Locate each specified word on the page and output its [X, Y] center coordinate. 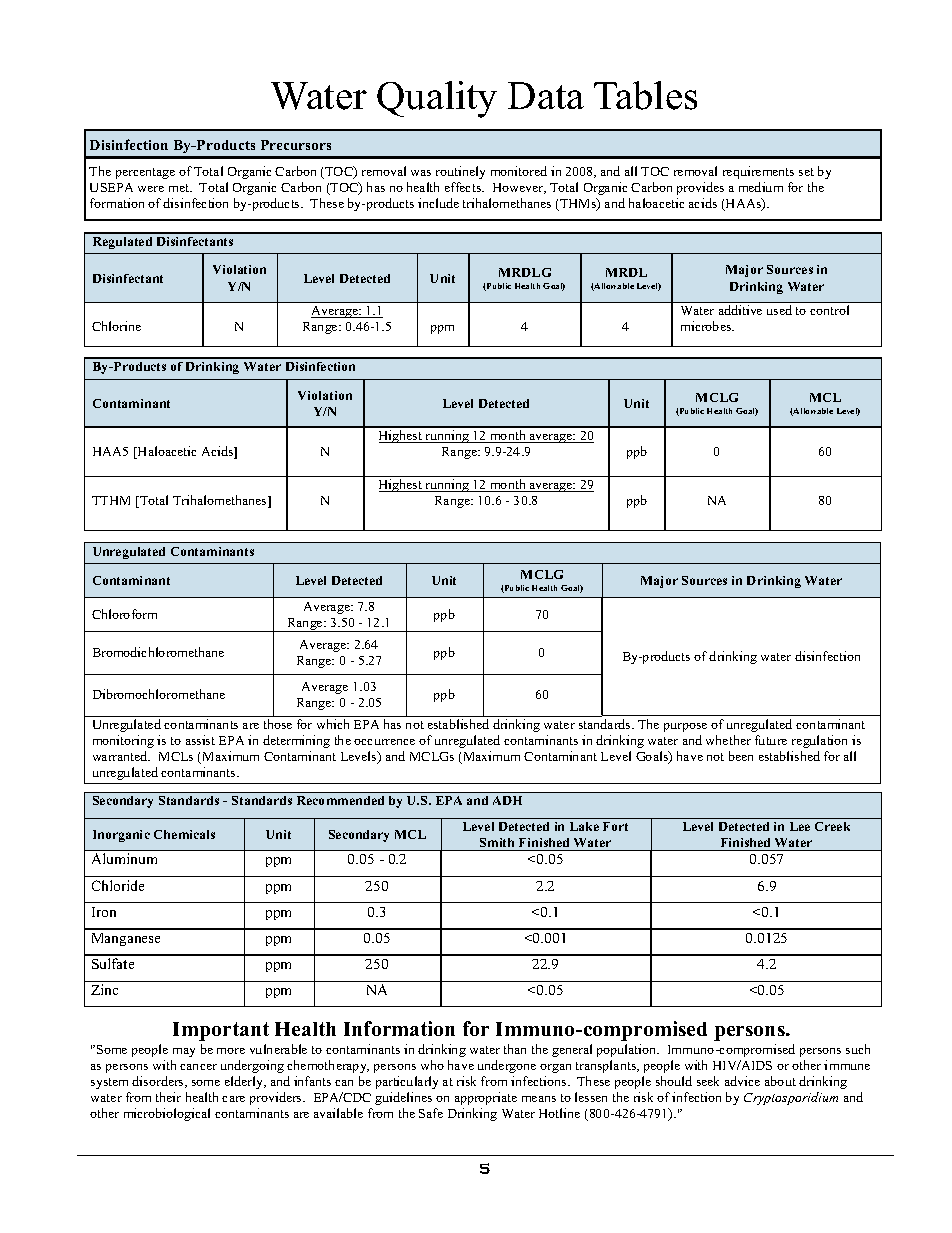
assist [200, 740]
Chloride [118, 885]
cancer [198, 1067]
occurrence [384, 742]
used [779, 310]
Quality [437, 99]
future [771, 740]
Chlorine [116, 326]
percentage [145, 173]
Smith [497, 842]
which [333, 724]
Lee [800, 826]
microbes [707, 326]
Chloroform [124, 614]
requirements [758, 172]
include [438, 203]
